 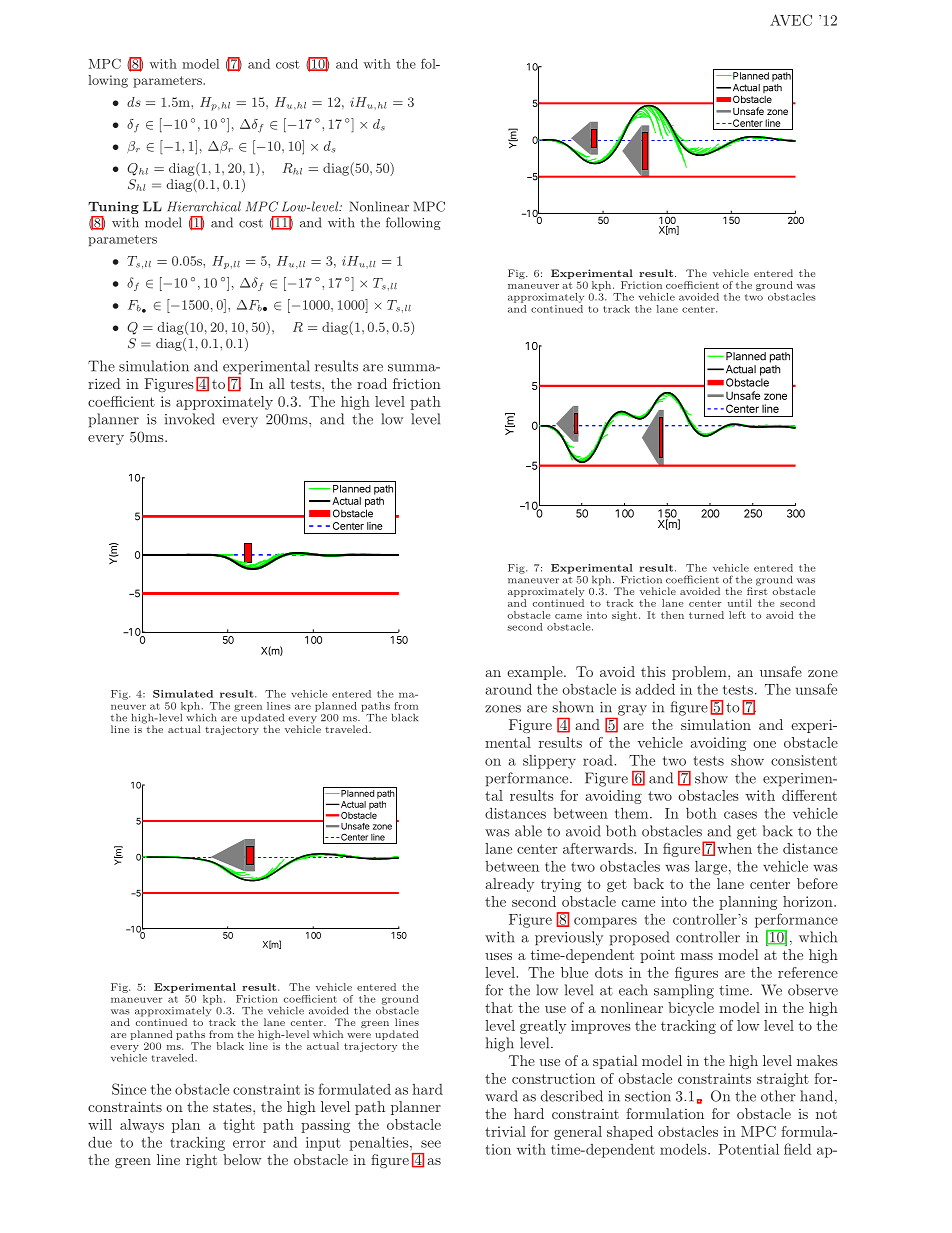 What do you see at coordinates (740, 603) in the document?
I see `until` at bounding box center [740, 603].
